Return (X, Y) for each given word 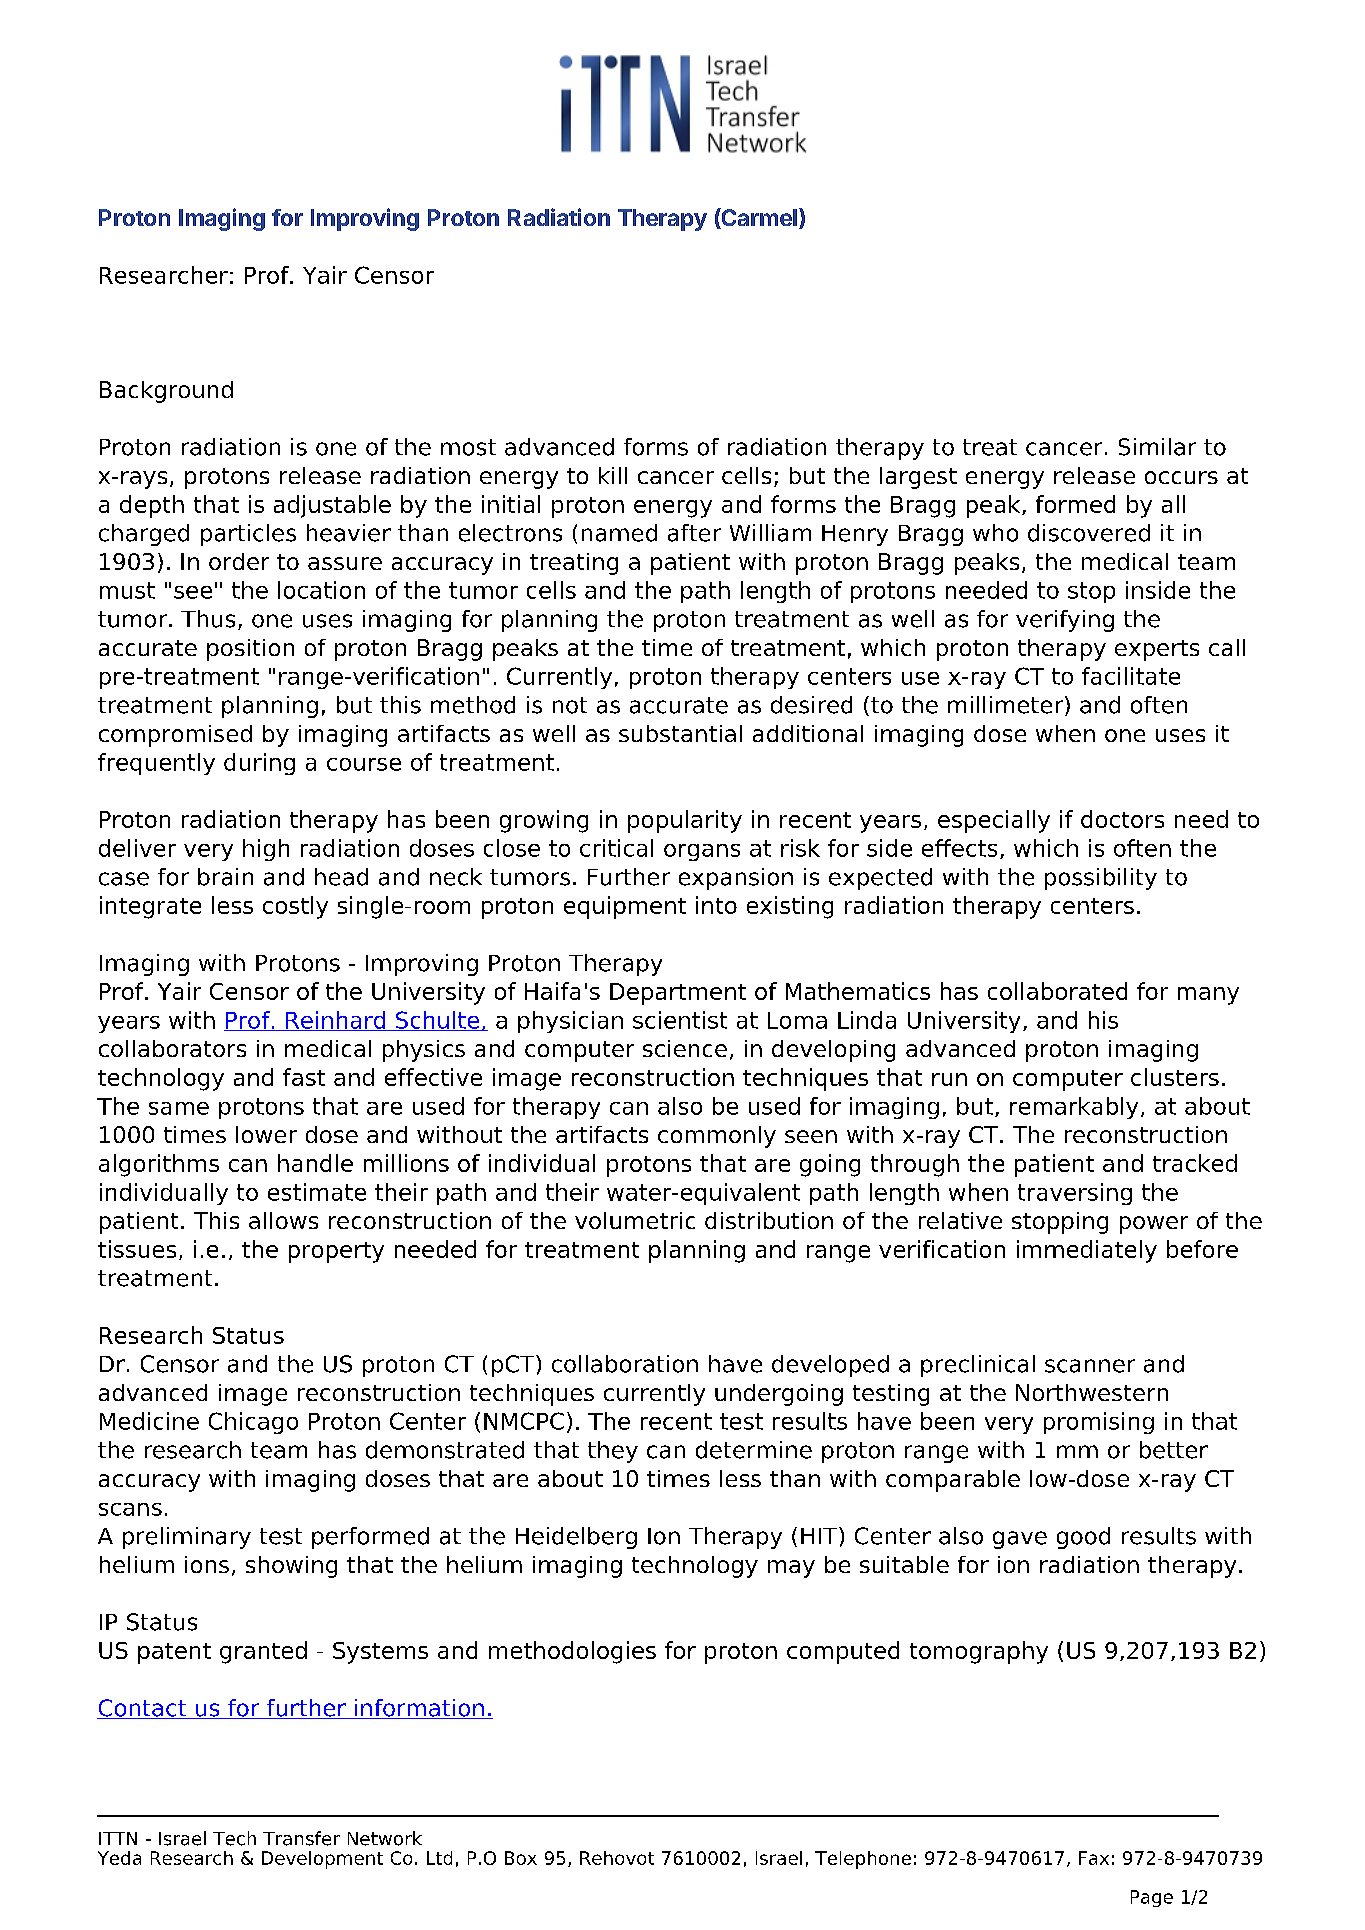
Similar (1157, 447)
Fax (1094, 1858)
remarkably (1074, 1108)
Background (166, 392)
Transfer (301, 1838)
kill (613, 475)
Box (521, 1858)
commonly (717, 1137)
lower (266, 1134)
